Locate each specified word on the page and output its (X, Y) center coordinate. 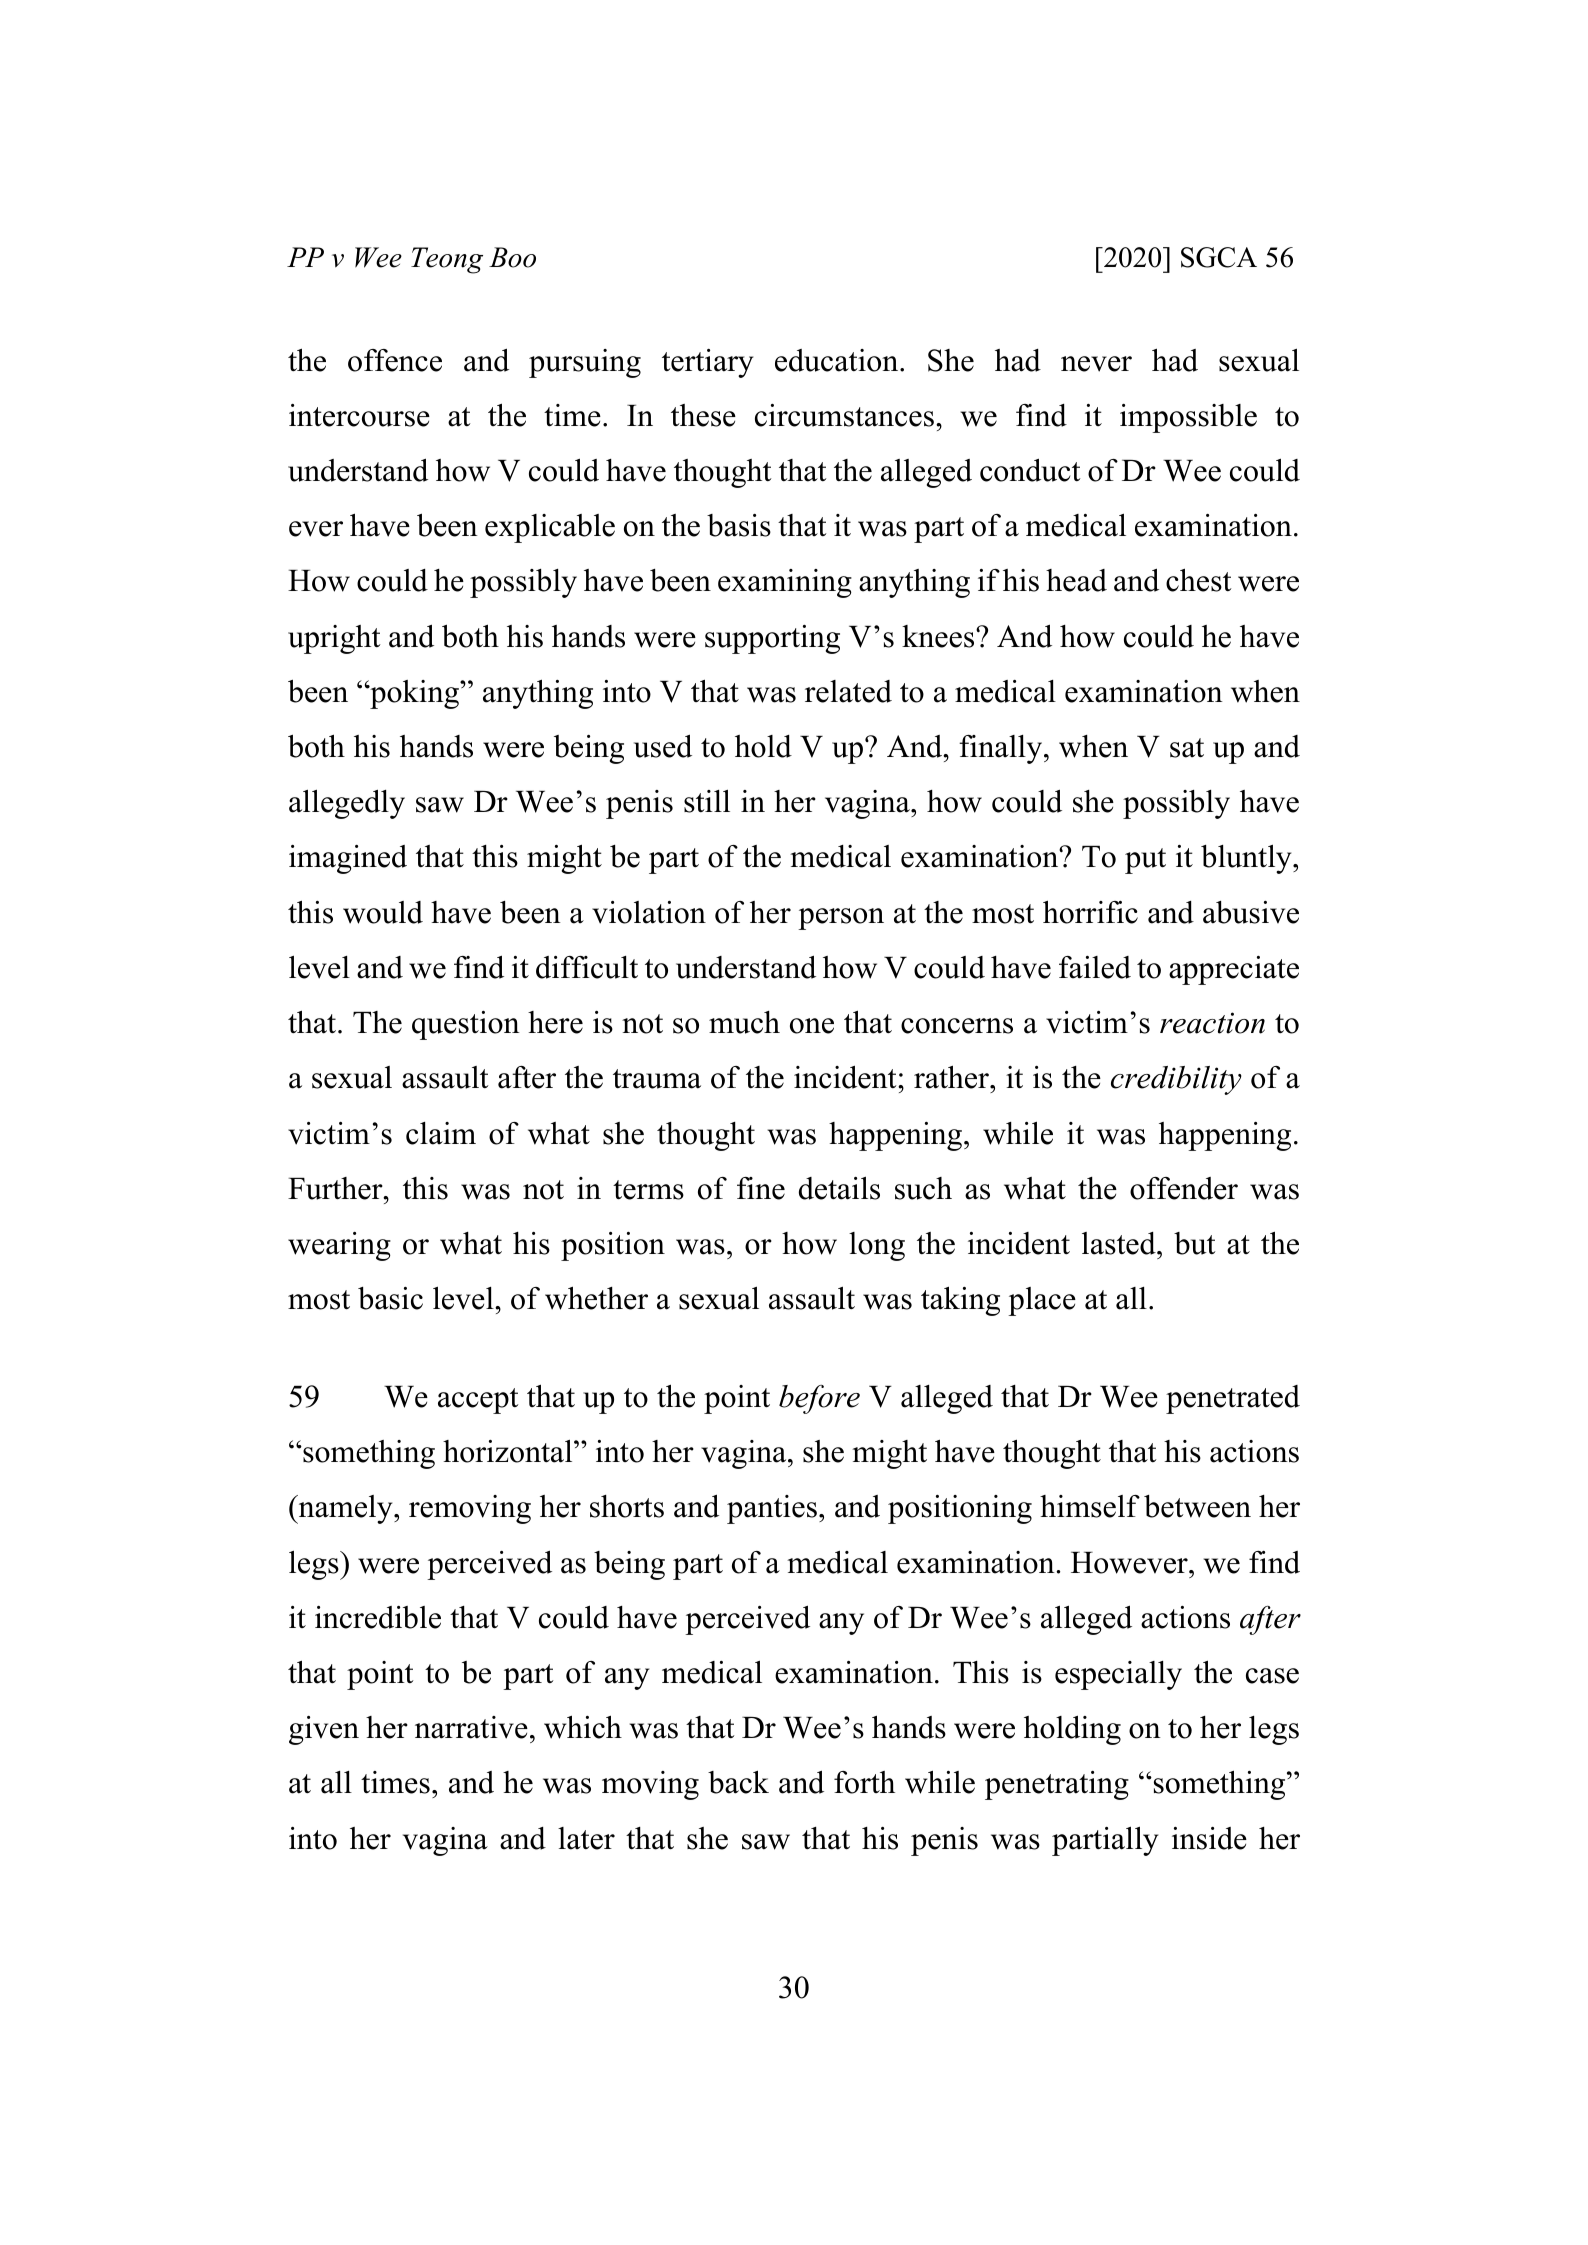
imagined (348, 859)
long (877, 1246)
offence (395, 360)
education (838, 360)
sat (1187, 748)
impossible (1188, 418)
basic (390, 1298)
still (707, 801)
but (1195, 1243)
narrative (471, 1727)
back (738, 1782)
